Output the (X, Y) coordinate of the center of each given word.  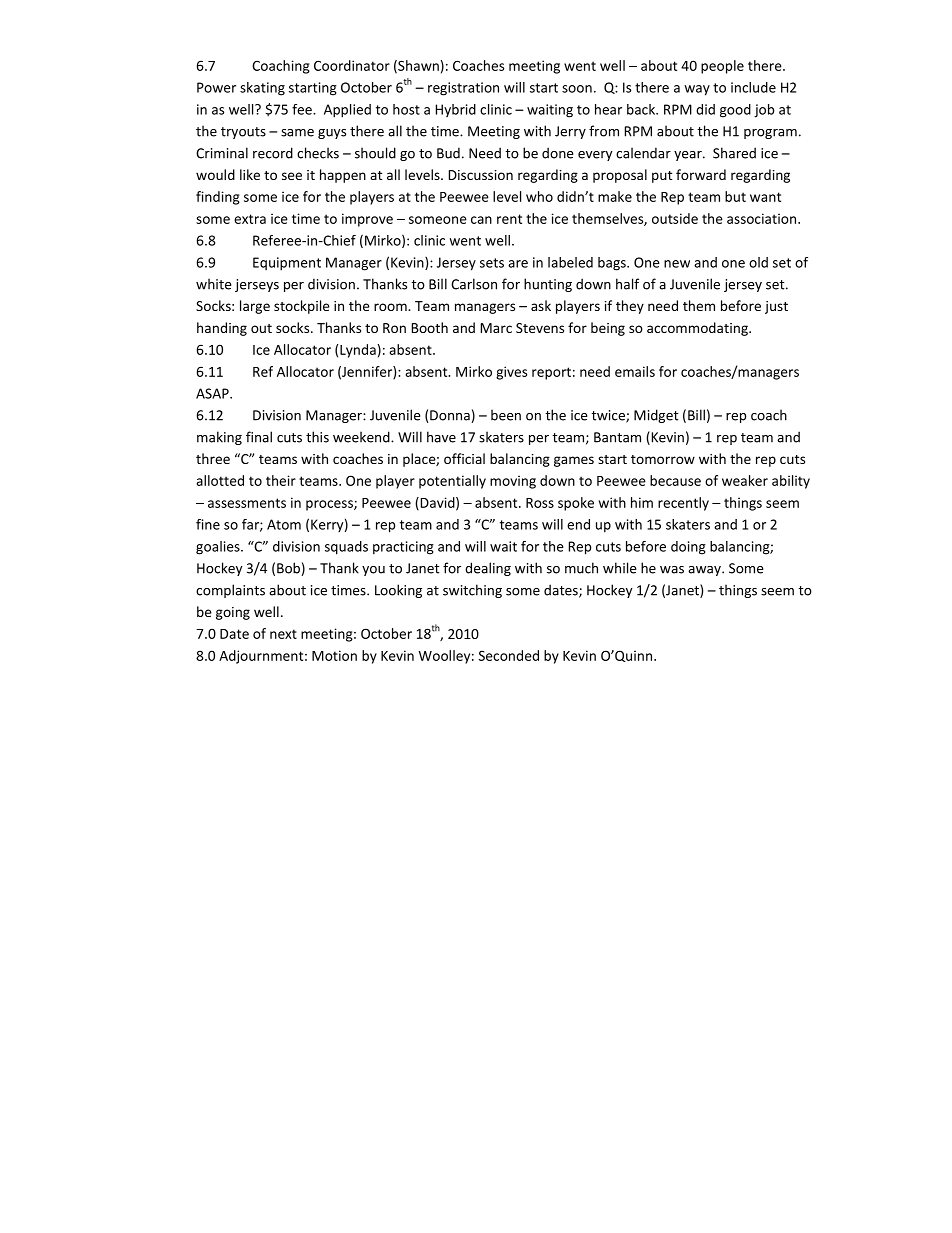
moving (513, 482)
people (722, 67)
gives (511, 373)
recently (683, 504)
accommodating (698, 329)
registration (463, 89)
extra (250, 219)
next (283, 634)
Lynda (358, 351)
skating (262, 89)
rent (509, 219)
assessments (247, 503)
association (761, 218)
